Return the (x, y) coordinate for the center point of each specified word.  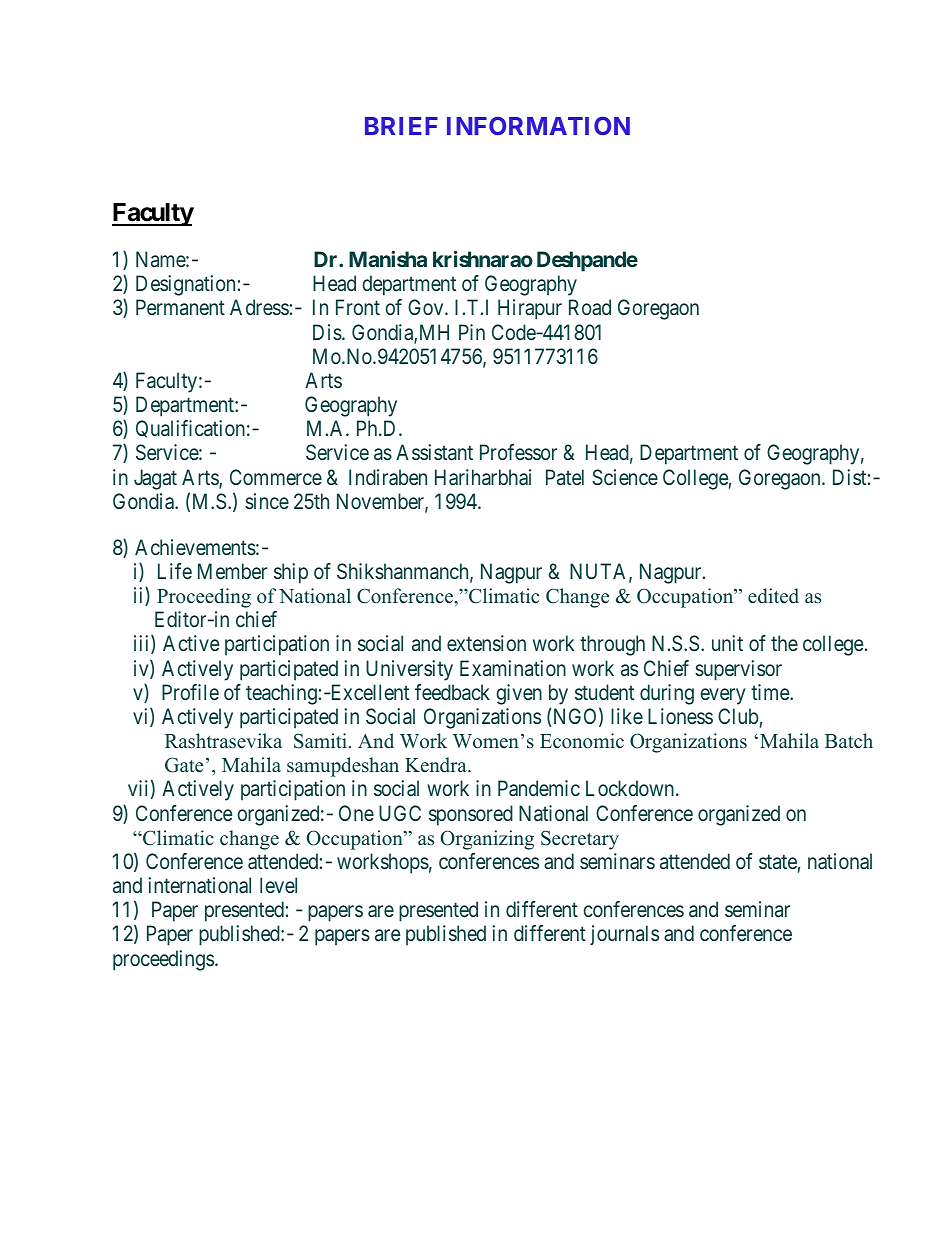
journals (624, 935)
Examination (513, 668)
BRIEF (401, 126)
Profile (190, 692)
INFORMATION (538, 126)
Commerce (276, 477)
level (278, 885)
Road (590, 307)
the (784, 643)
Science (625, 477)
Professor (518, 452)
